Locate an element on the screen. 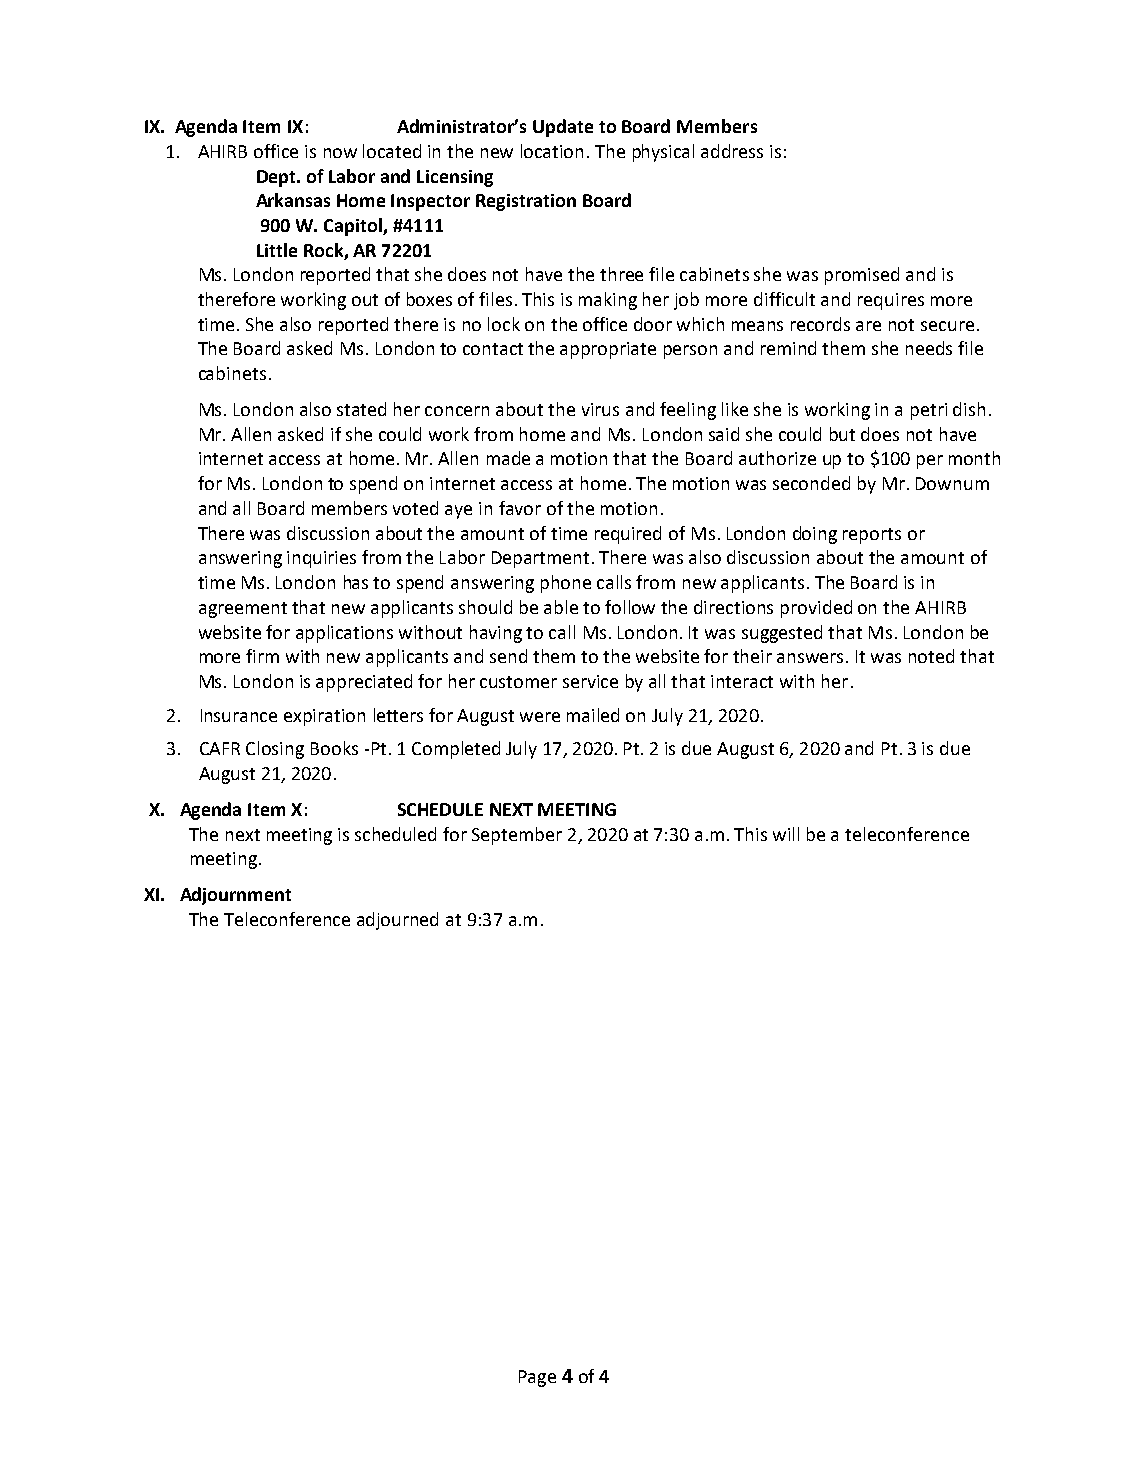 The height and width of the screenshot is (1457, 1126). will is located at coordinates (786, 834).
